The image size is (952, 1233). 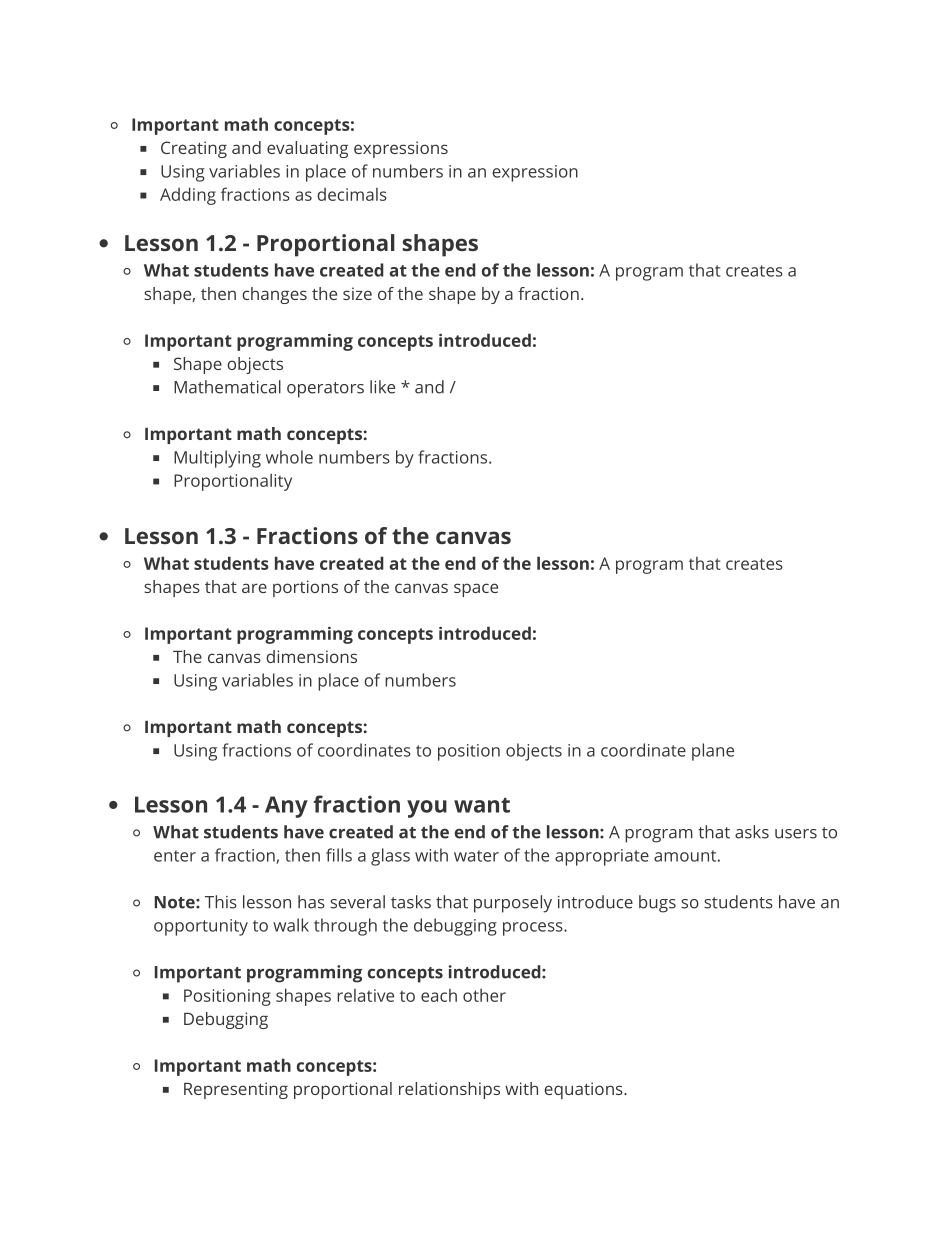 What do you see at coordinates (357, 293) in the document?
I see `size` at bounding box center [357, 293].
